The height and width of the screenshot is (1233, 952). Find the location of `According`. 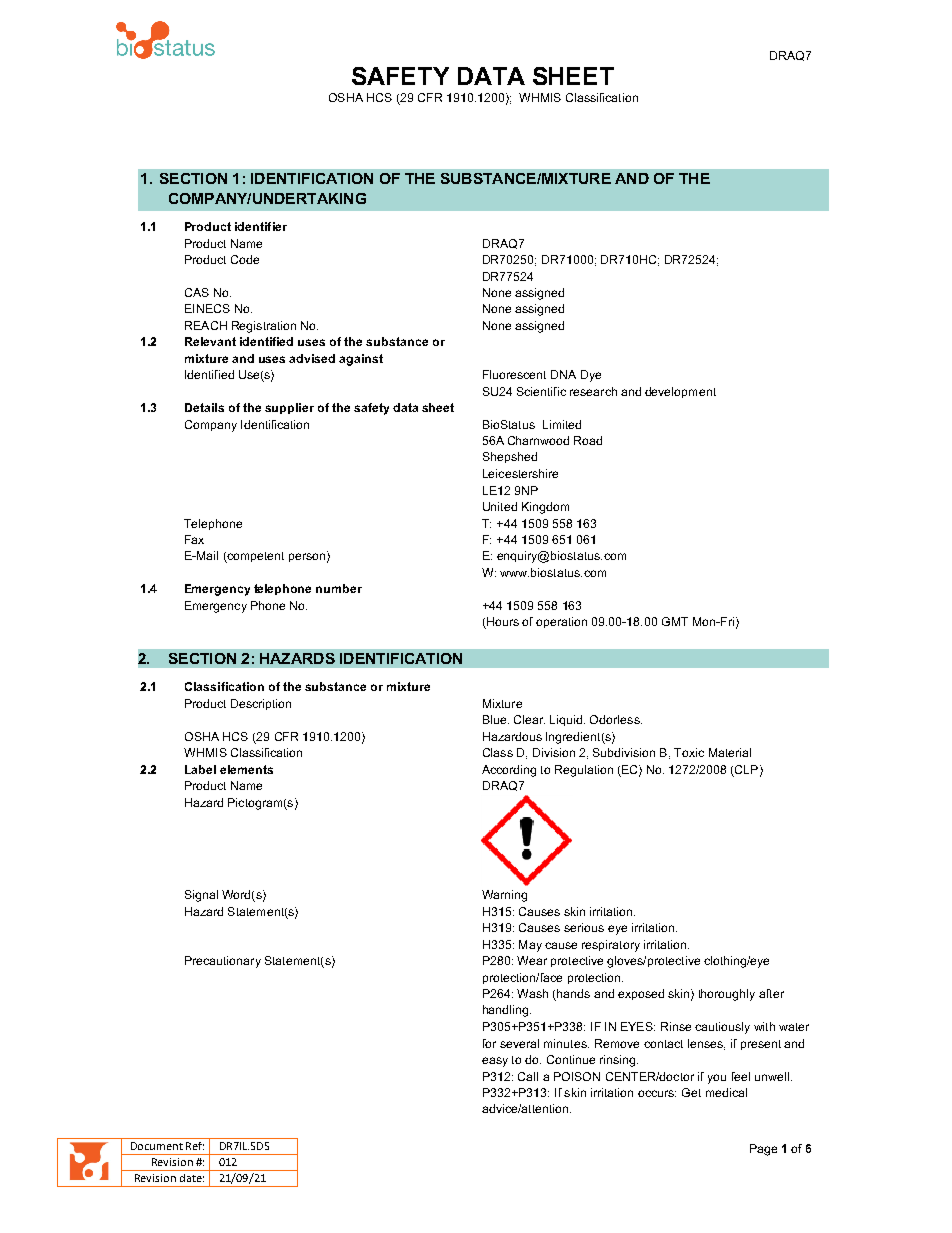

According is located at coordinates (509, 771).
